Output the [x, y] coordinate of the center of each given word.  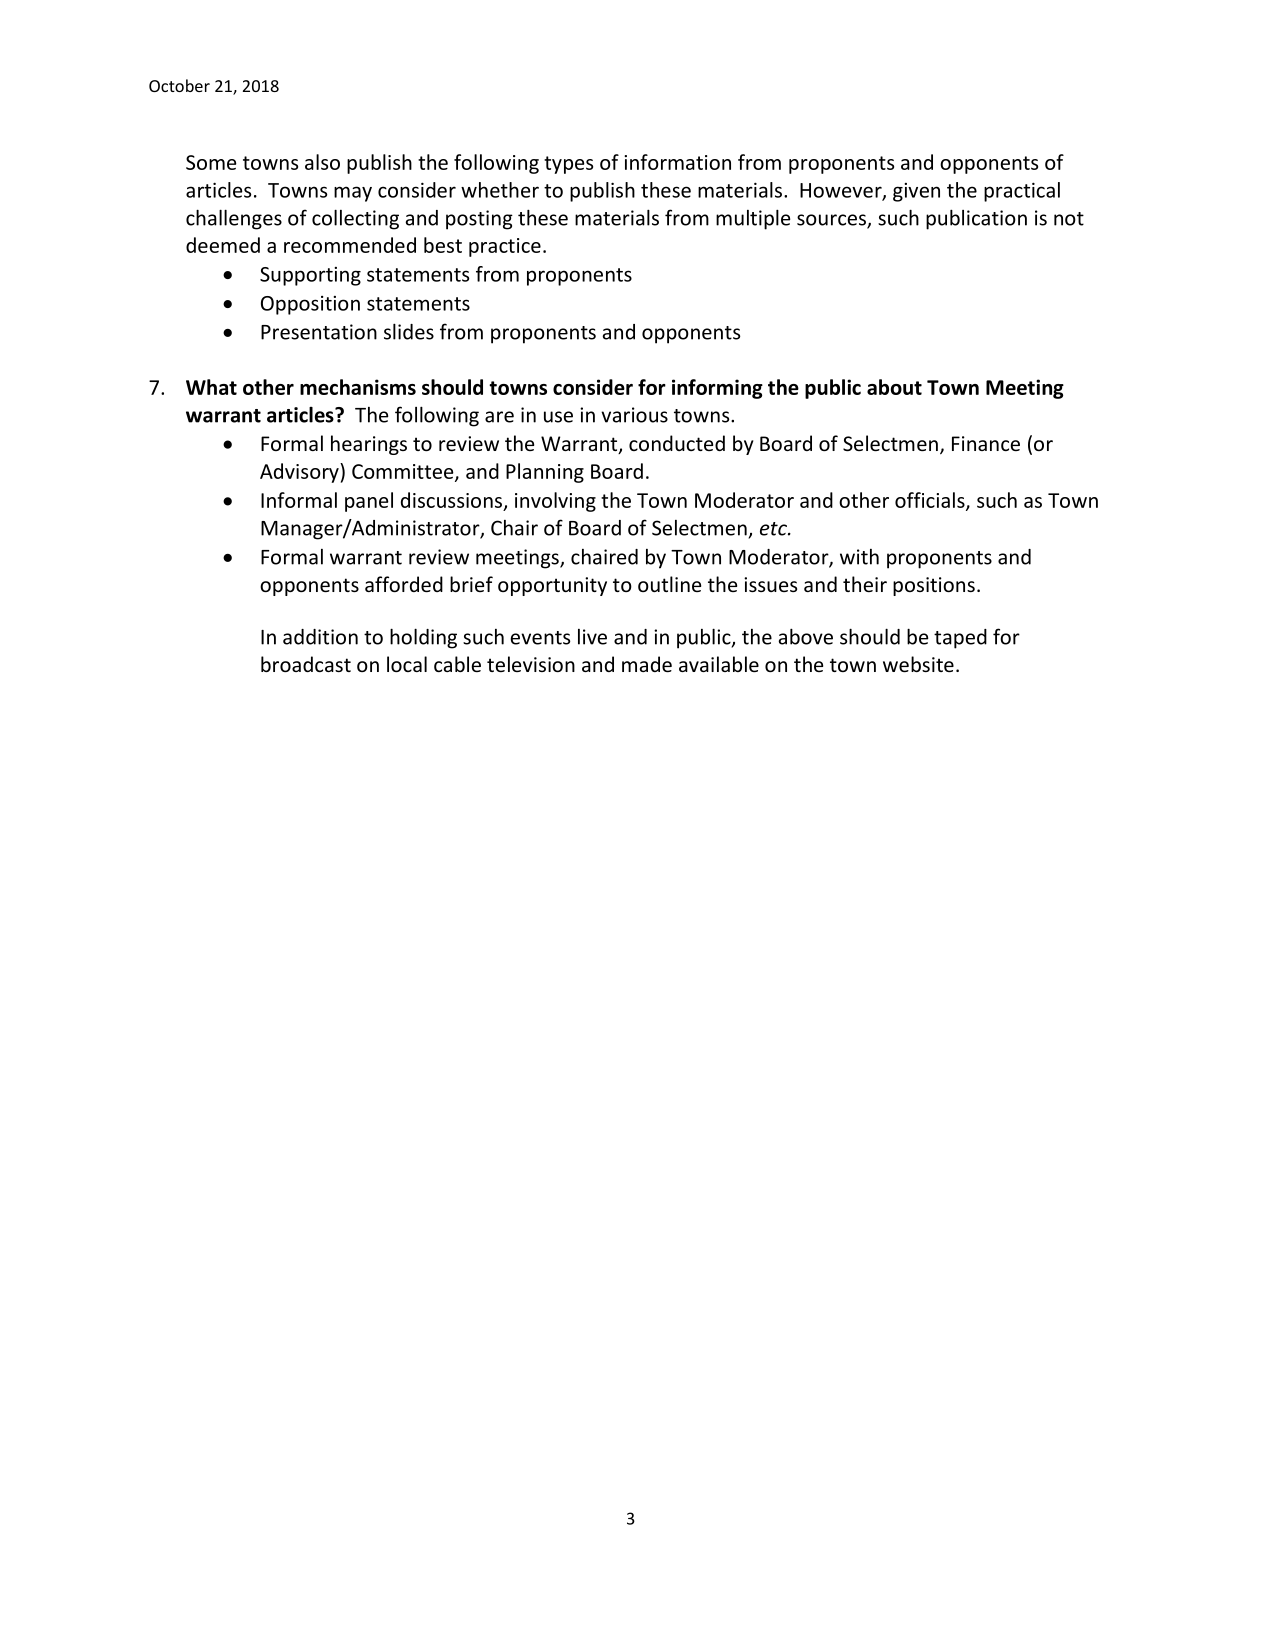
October [179, 85]
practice [505, 247]
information [677, 162]
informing [717, 389]
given [916, 192]
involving [555, 502]
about [894, 387]
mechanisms [358, 387]
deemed [223, 245]
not [1069, 219]
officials [931, 501]
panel [369, 502]
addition [320, 637]
